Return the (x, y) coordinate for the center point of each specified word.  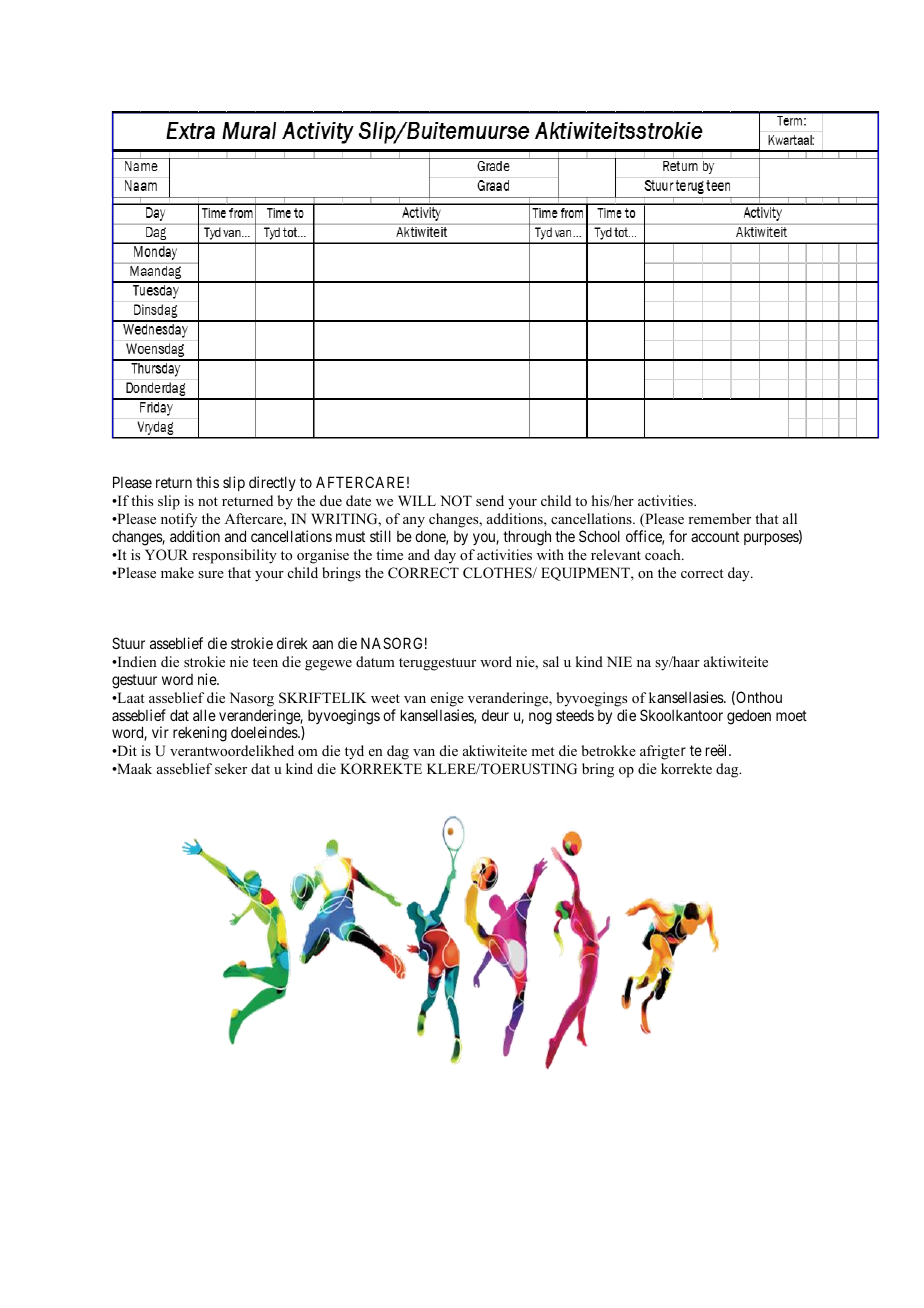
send (490, 500)
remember (719, 518)
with (550, 554)
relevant (616, 554)
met (542, 751)
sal (551, 661)
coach (664, 554)
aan (322, 644)
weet (385, 698)
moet (791, 715)
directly (272, 483)
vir (160, 732)
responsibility (234, 556)
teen (265, 662)
